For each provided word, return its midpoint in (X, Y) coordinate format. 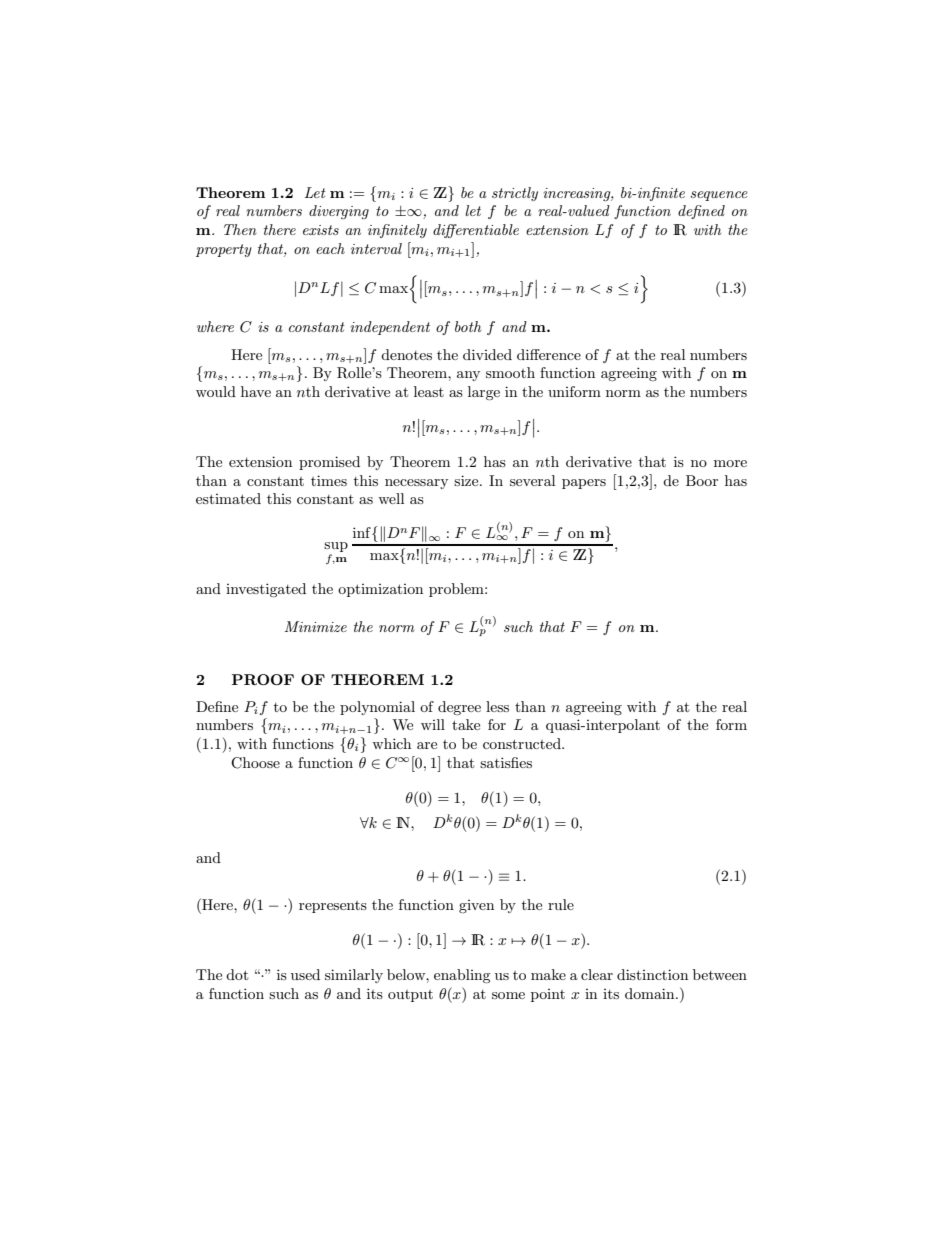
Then (240, 229)
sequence (719, 196)
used (305, 974)
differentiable (476, 231)
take (466, 724)
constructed (523, 743)
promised (329, 463)
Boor (702, 480)
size (467, 480)
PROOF (263, 679)
